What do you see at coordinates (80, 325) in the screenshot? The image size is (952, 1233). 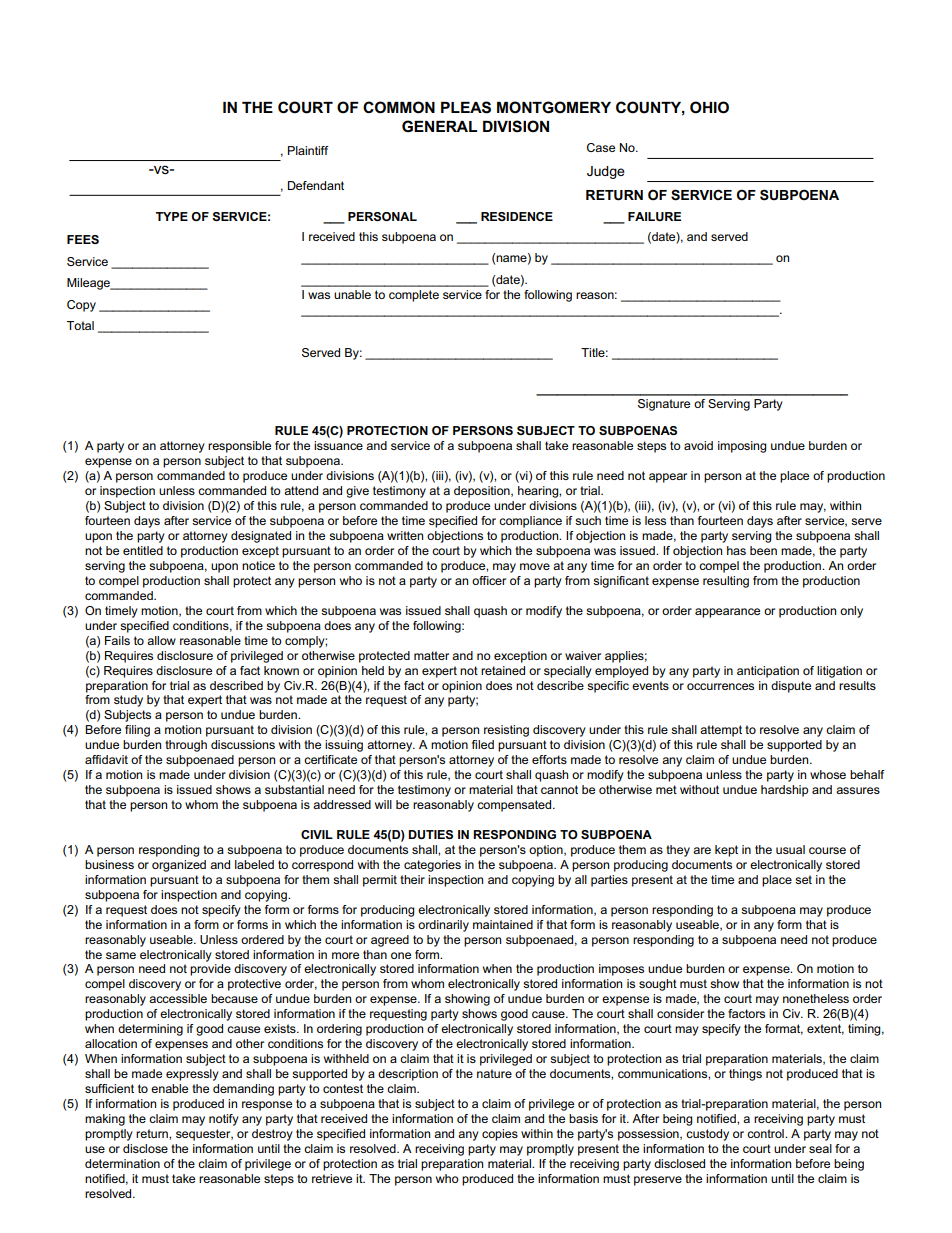 I see `Total` at bounding box center [80, 325].
